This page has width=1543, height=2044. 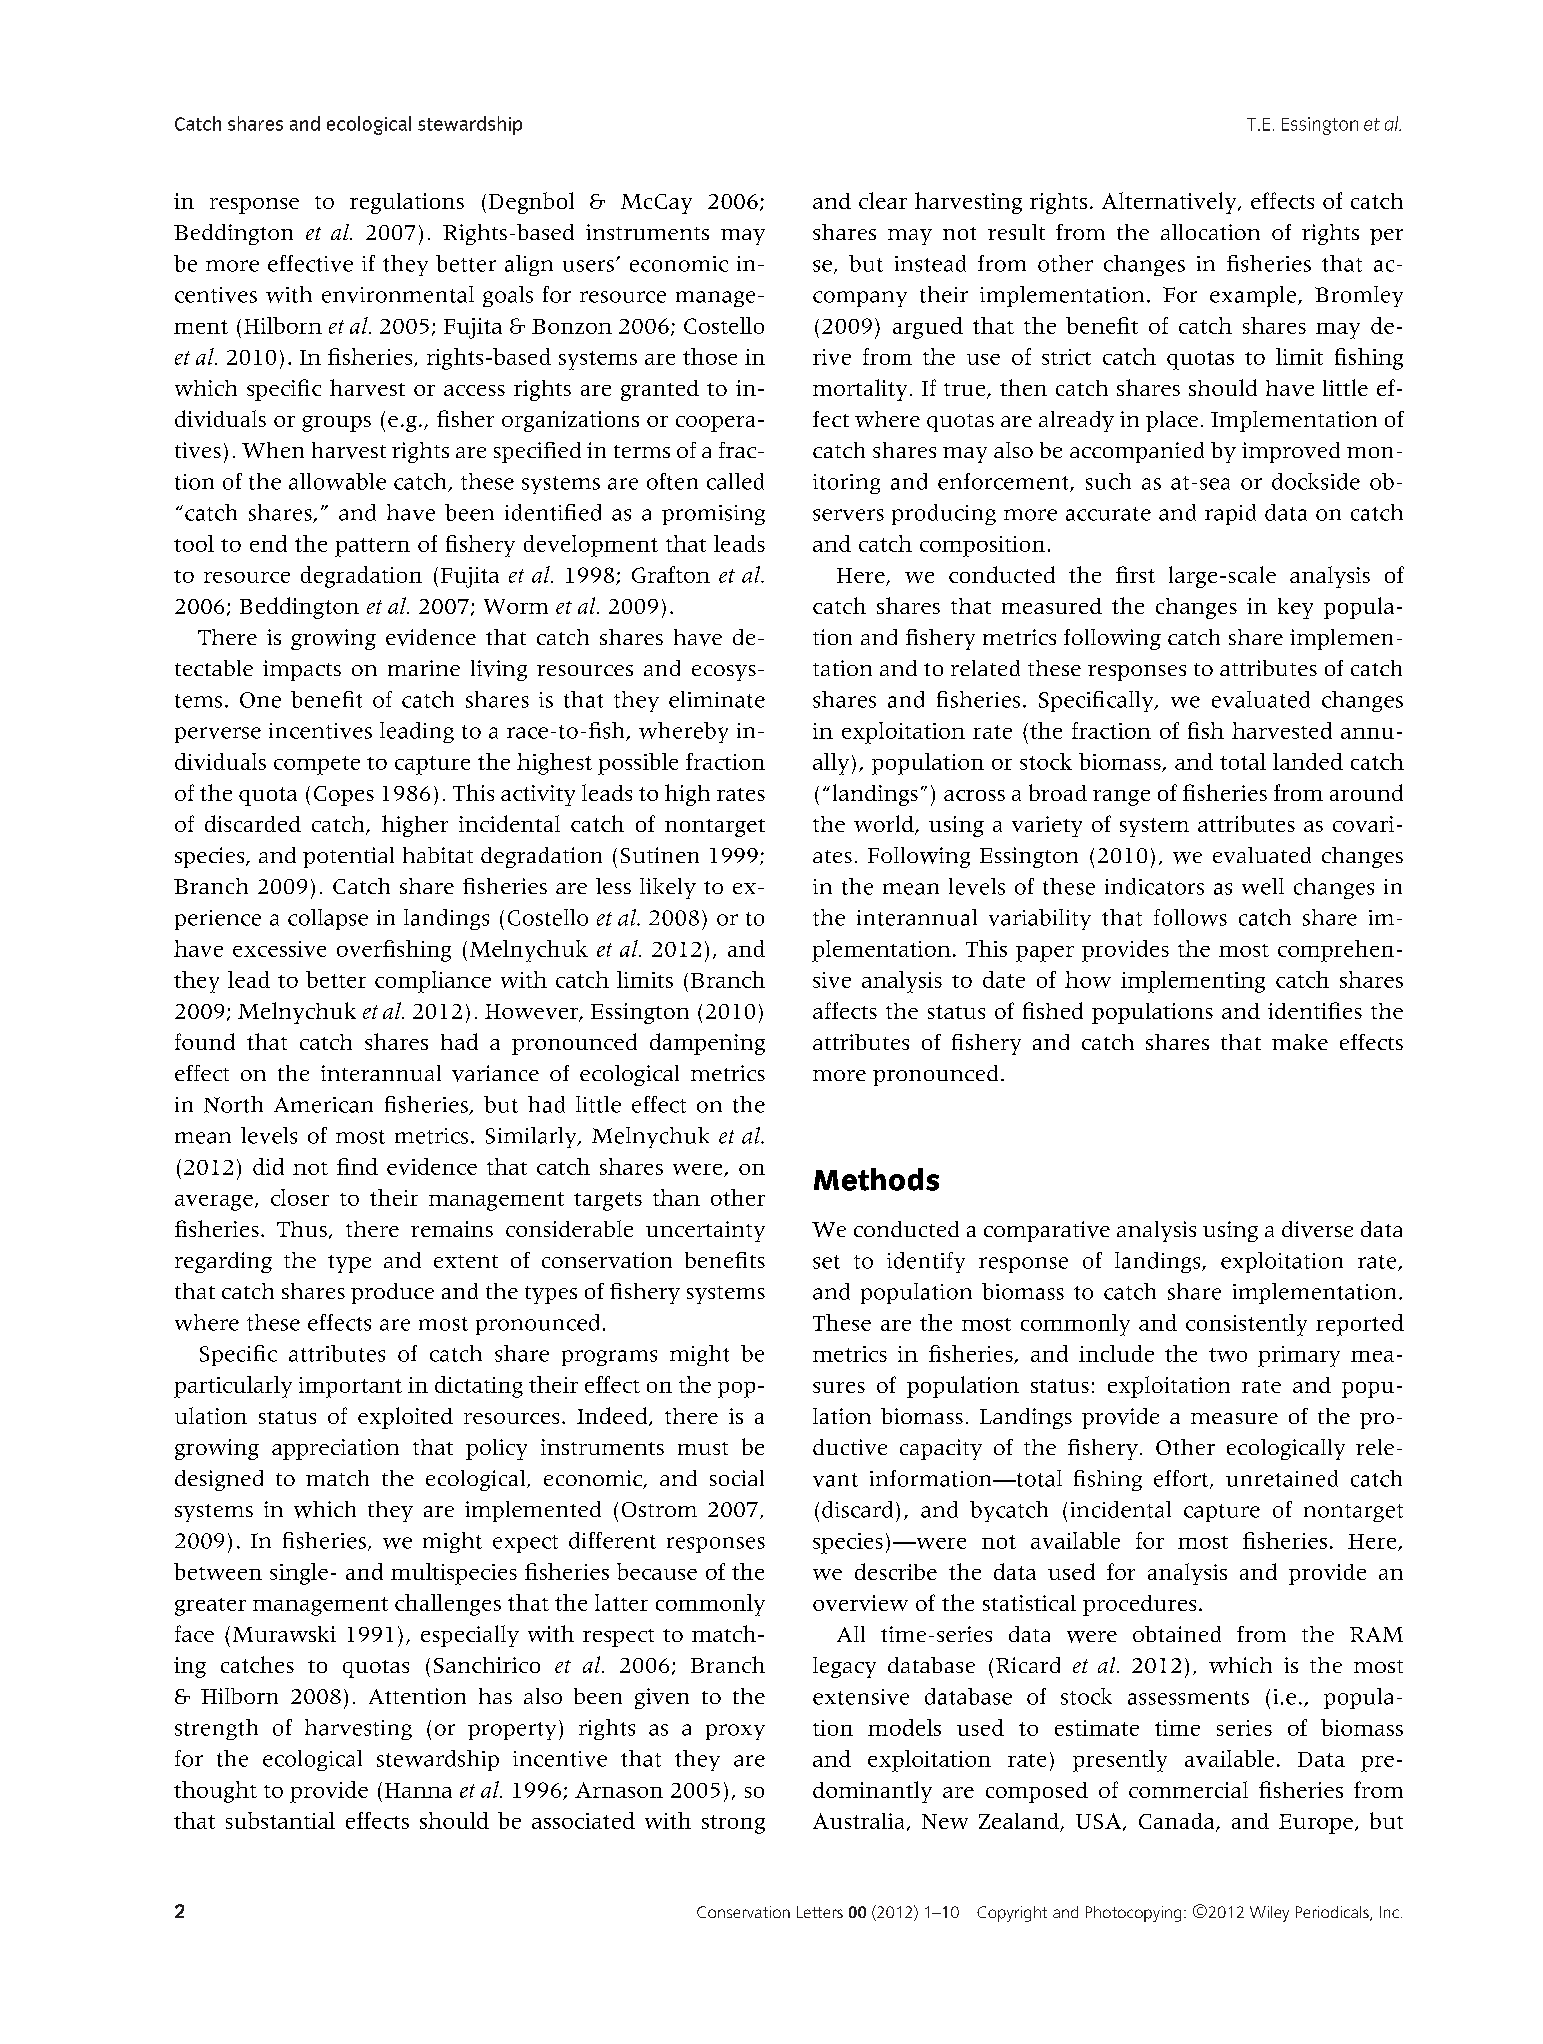 I want to click on make, so click(x=1300, y=1042).
